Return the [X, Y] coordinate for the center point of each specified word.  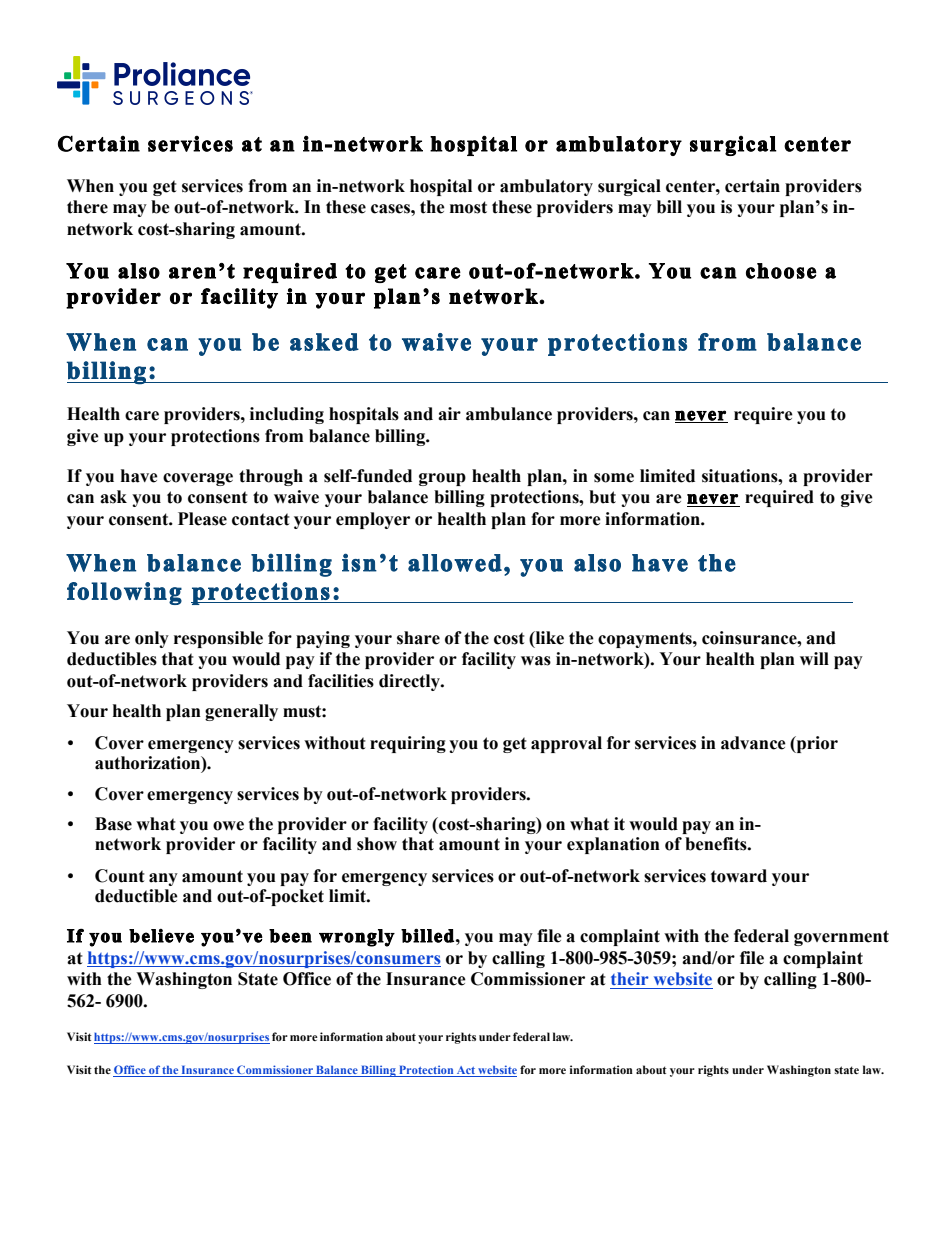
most [468, 207]
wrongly [357, 938]
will [814, 658]
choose [781, 271]
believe [161, 936]
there [87, 207]
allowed [455, 563]
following [124, 593]
